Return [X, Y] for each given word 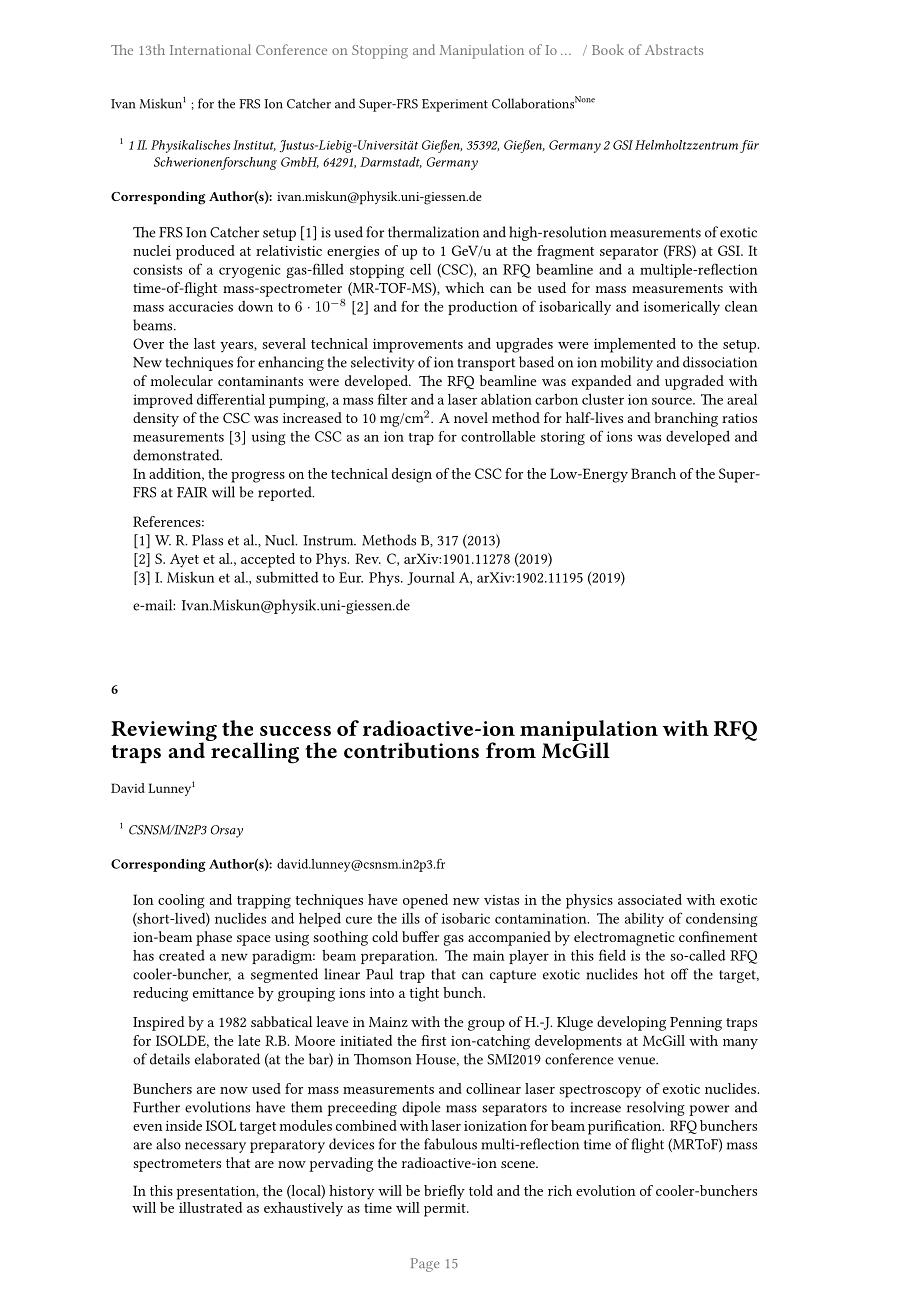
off [679, 974]
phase [214, 938]
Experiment [455, 105]
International [210, 49]
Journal [431, 578]
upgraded [694, 382]
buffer [420, 936]
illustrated [209, 1206]
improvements [418, 346]
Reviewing [164, 732]
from [511, 750]
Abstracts [674, 49]
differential [231, 399]
